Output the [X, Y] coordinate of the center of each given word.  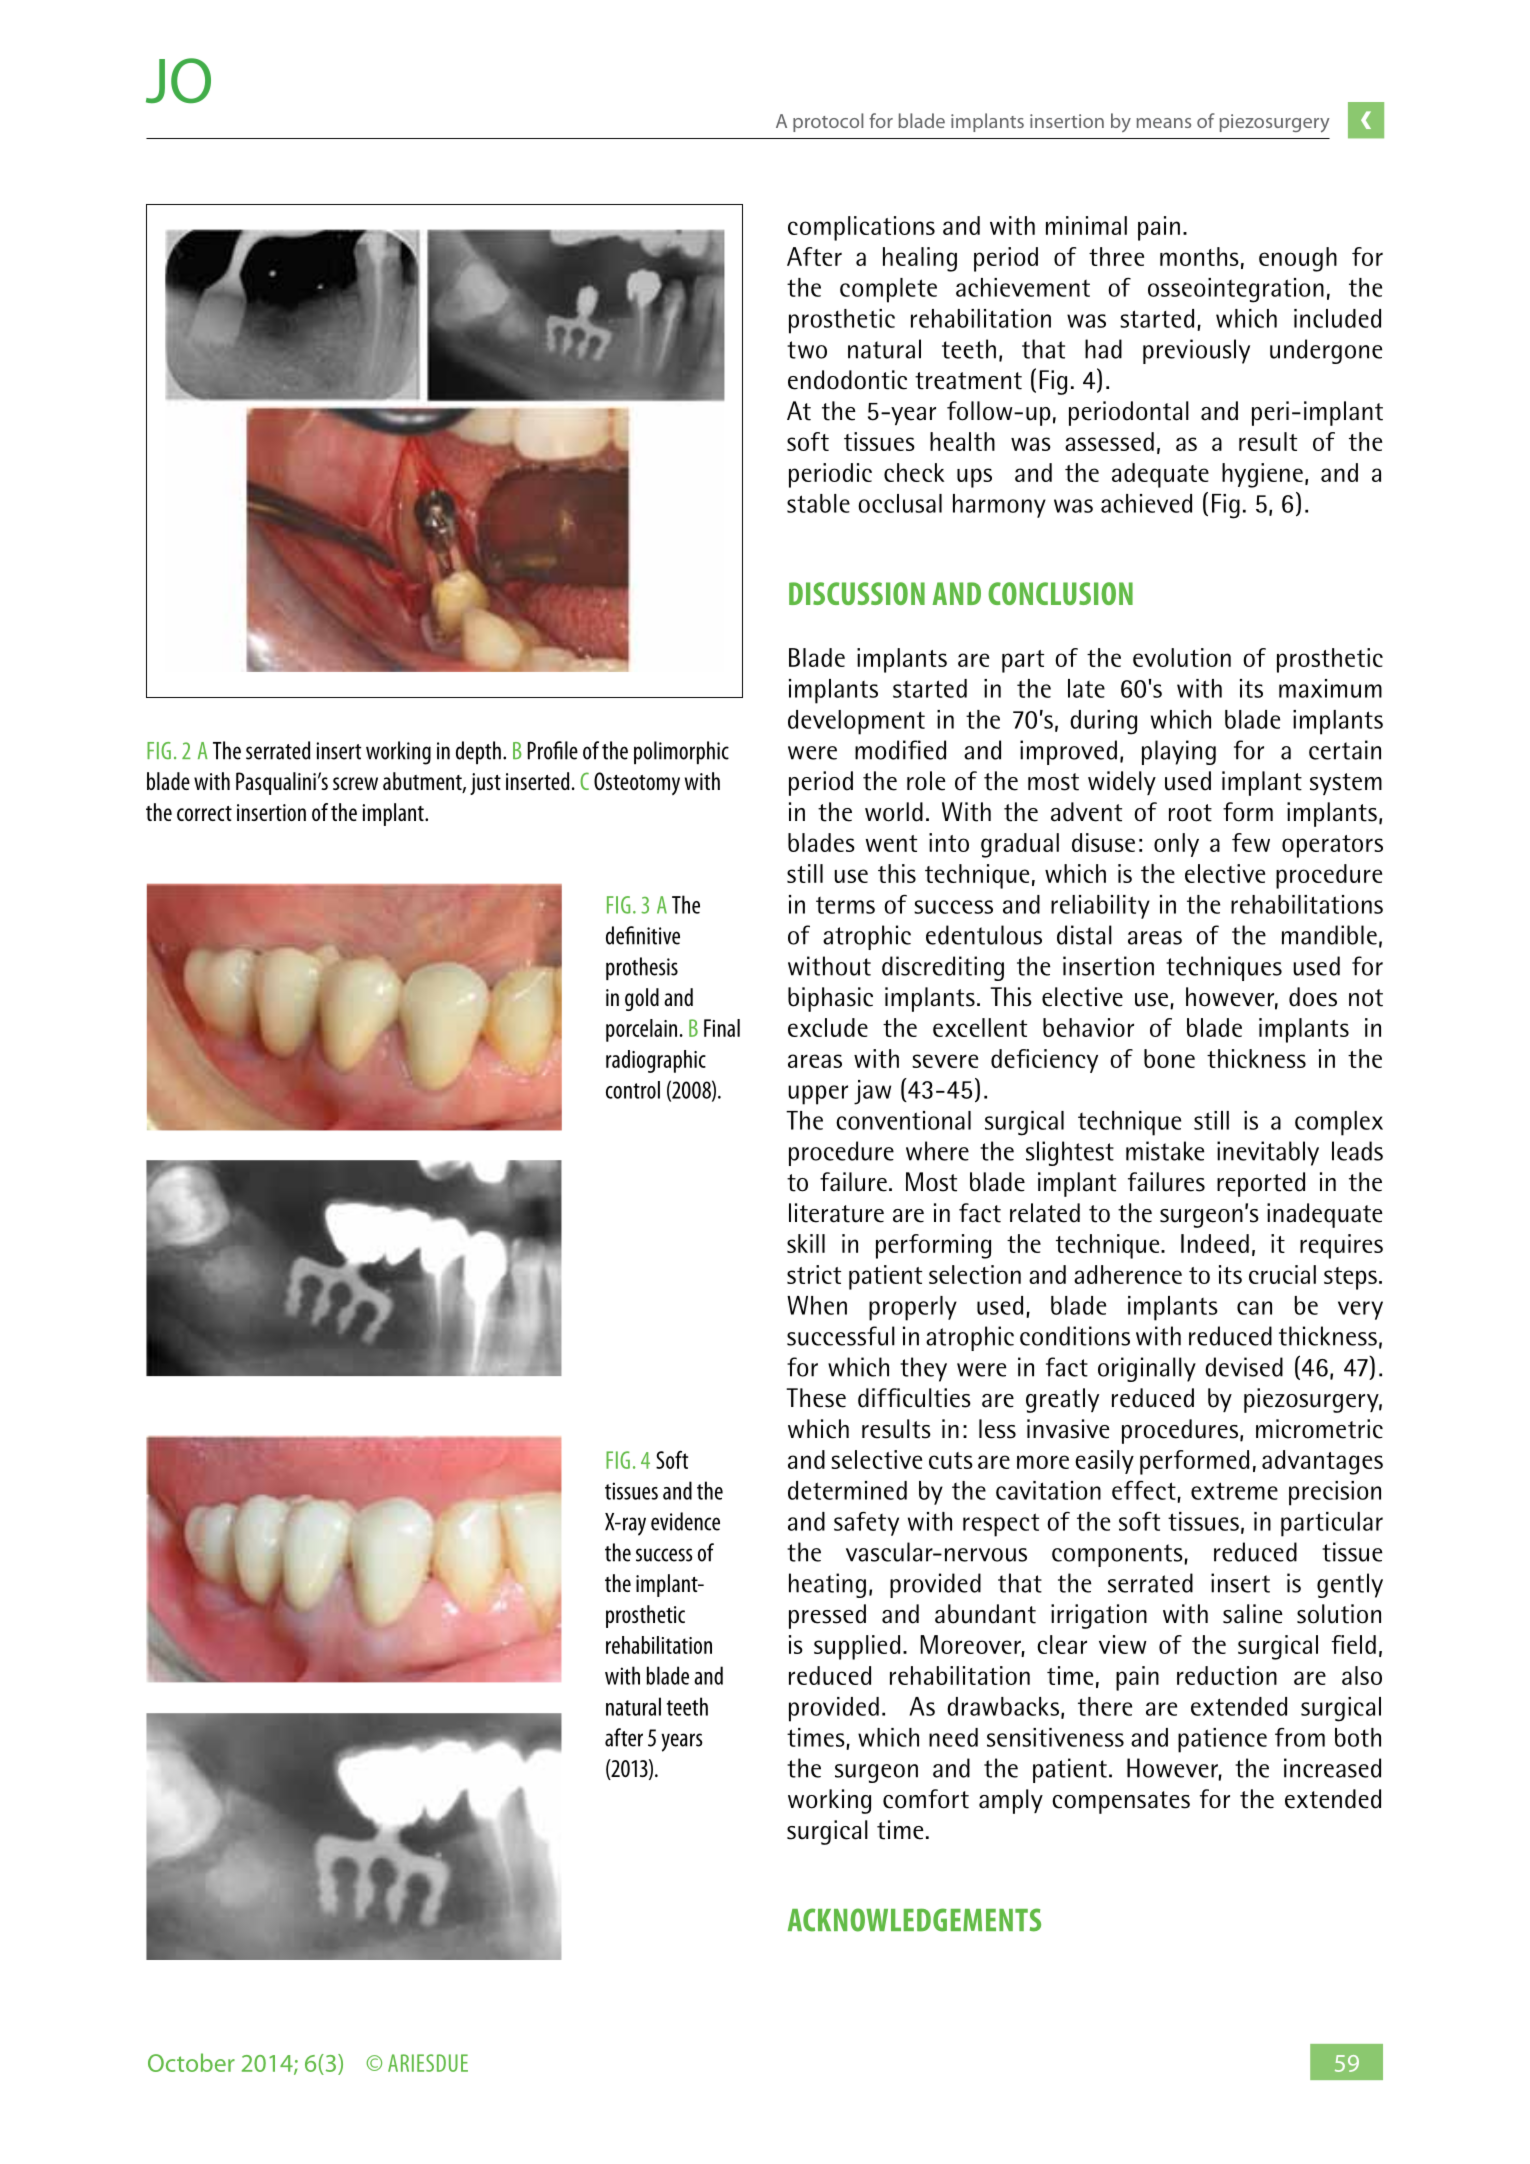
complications [861, 228]
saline [1253, 1614]
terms [845, 905]
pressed [827, 1616]
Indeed [1215, 1243]
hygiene [1262, 475]
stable [818, 503]
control [633, 1090]
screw [355, 783]
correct [204, 813]
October [191, 2062]
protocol [828, 122]
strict [814, 1274]
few [1251, 842]
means [1164, 123]
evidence [685, 1521]
